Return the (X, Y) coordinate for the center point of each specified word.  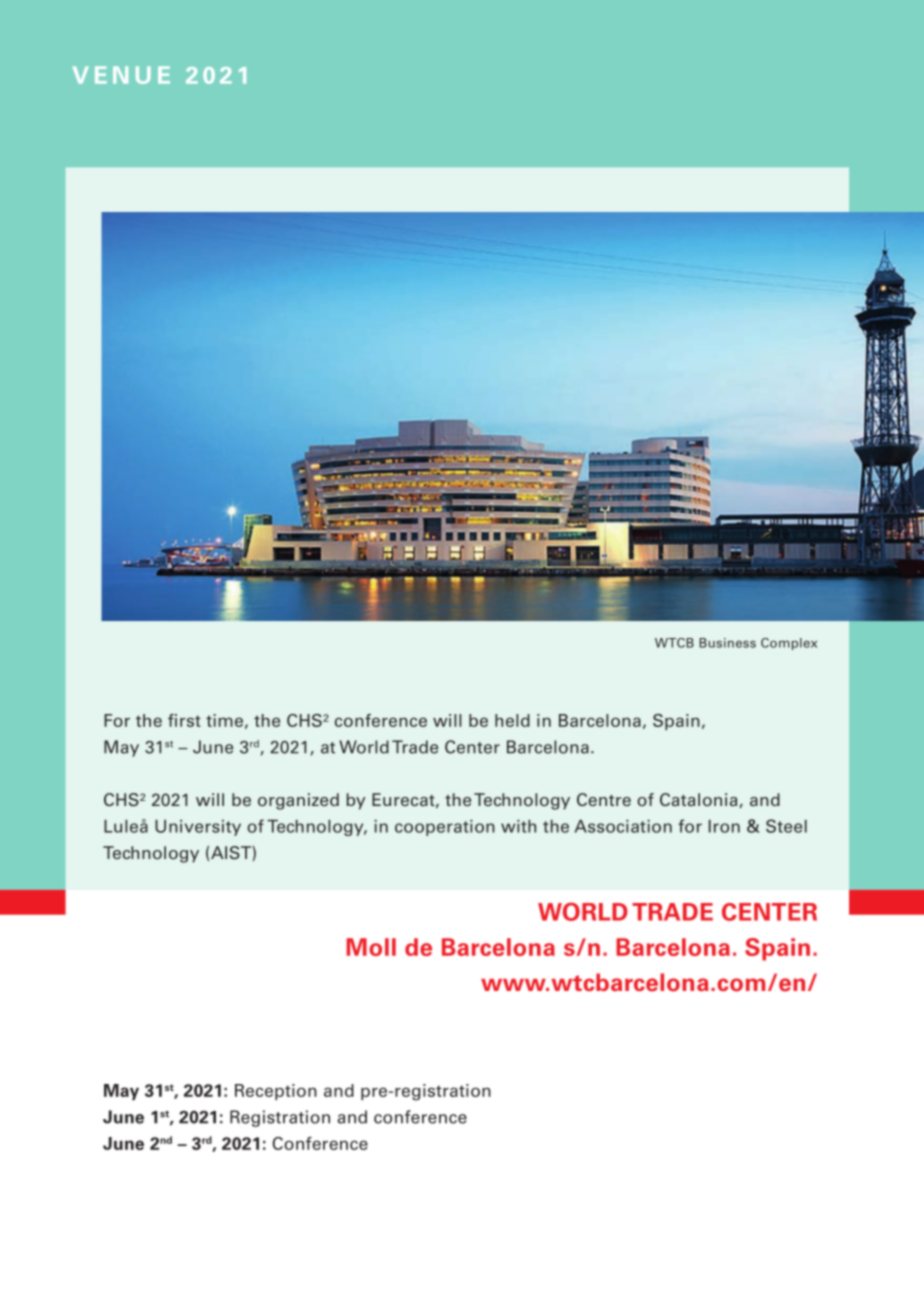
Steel (786, 826)
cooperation (445, 828)
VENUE (121, 75)
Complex (789, 644)
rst (190, 721)
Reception (276, 1092)
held (512, 720)
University (198, 828)
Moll (371, 947)
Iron (724, 826)
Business (727, 643)
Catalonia (698, 800)
